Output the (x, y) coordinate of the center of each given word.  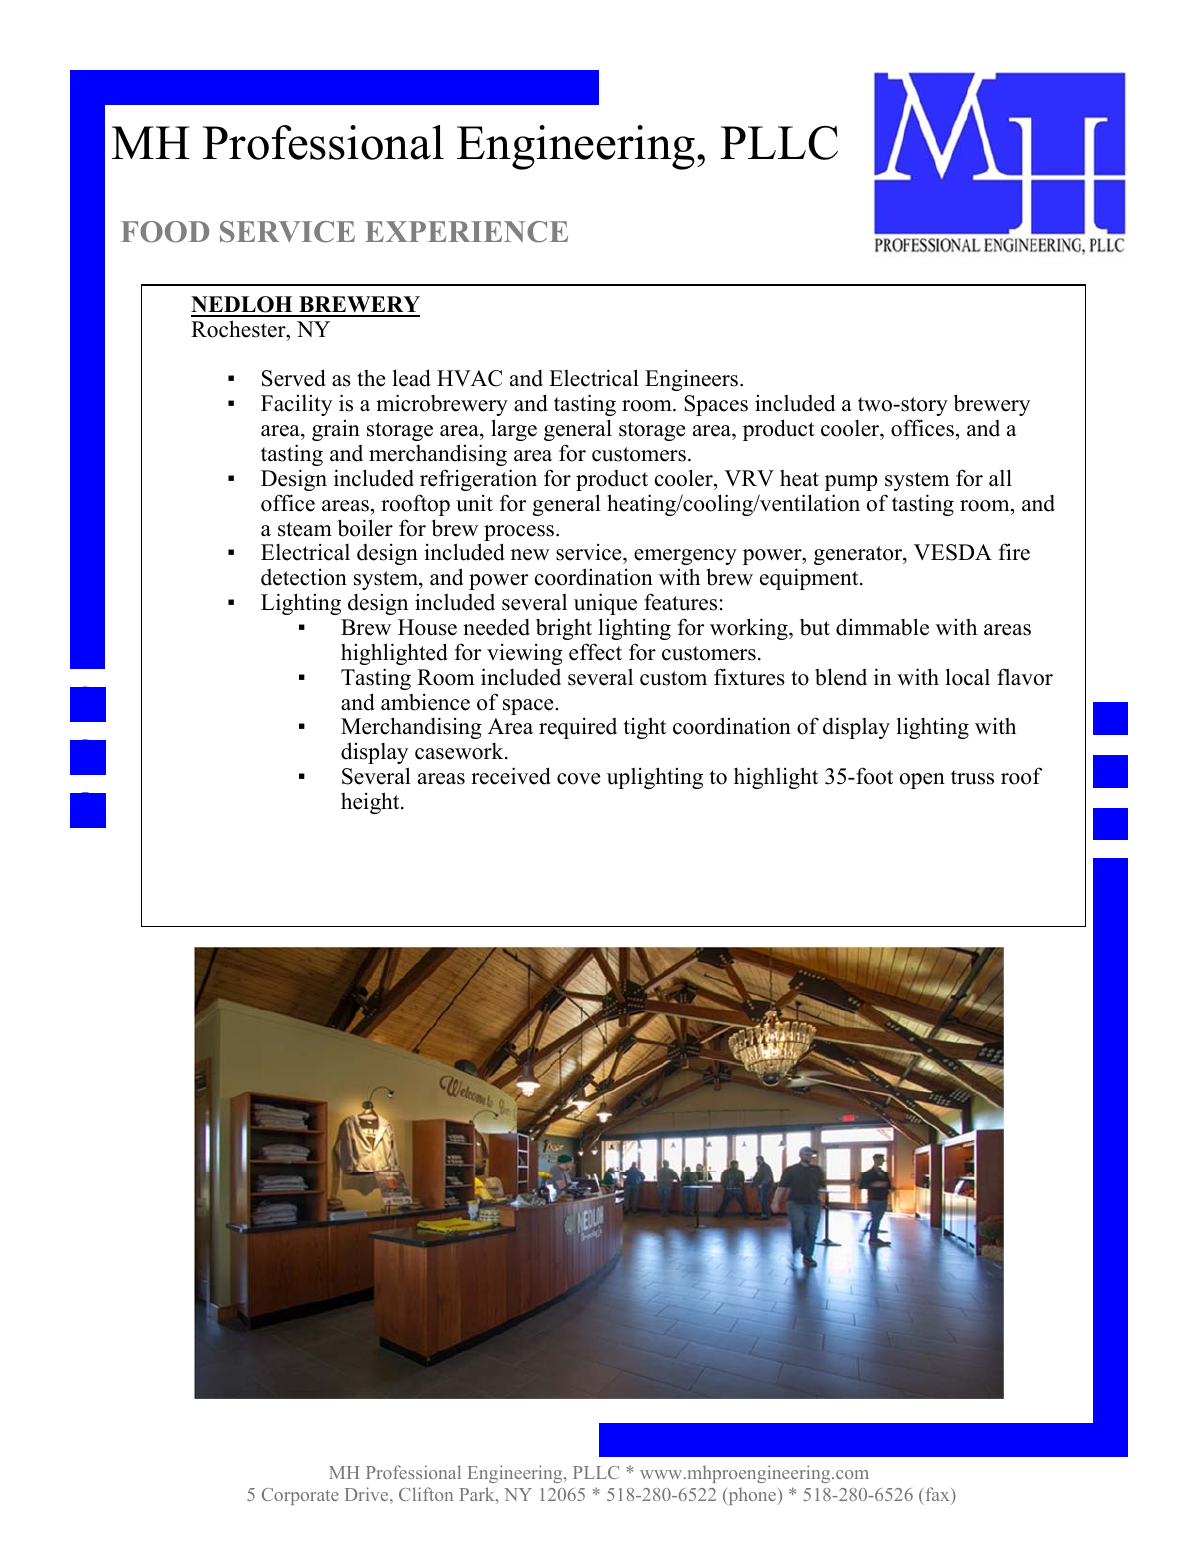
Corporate (300, 1496)
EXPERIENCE (466, 232)
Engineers (693, 380)
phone (752, 1496)
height (371, 803)
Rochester (239, 329)
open (922, 781)
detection (304, 577)
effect (595, 652)
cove (578, 779)
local (968, 677)
